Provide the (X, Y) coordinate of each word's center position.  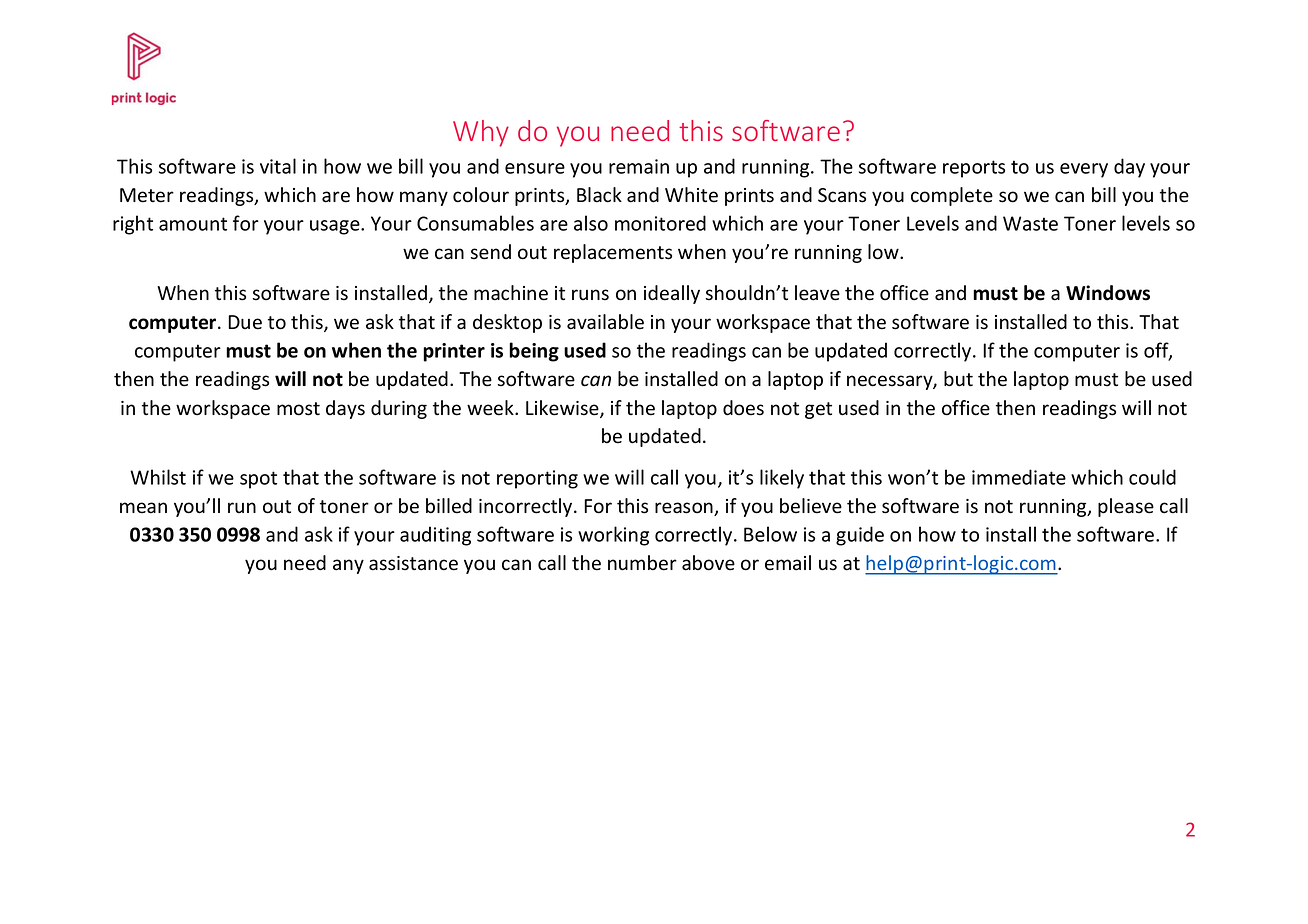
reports (974, 169)
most (298, 409)
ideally (672, 294)
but (958, 379)
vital (278, 166)
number (642, 563)
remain (639, 166)
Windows (1108, 293)
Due (245, 322)
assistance (413, 563)
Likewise (563, 409)
